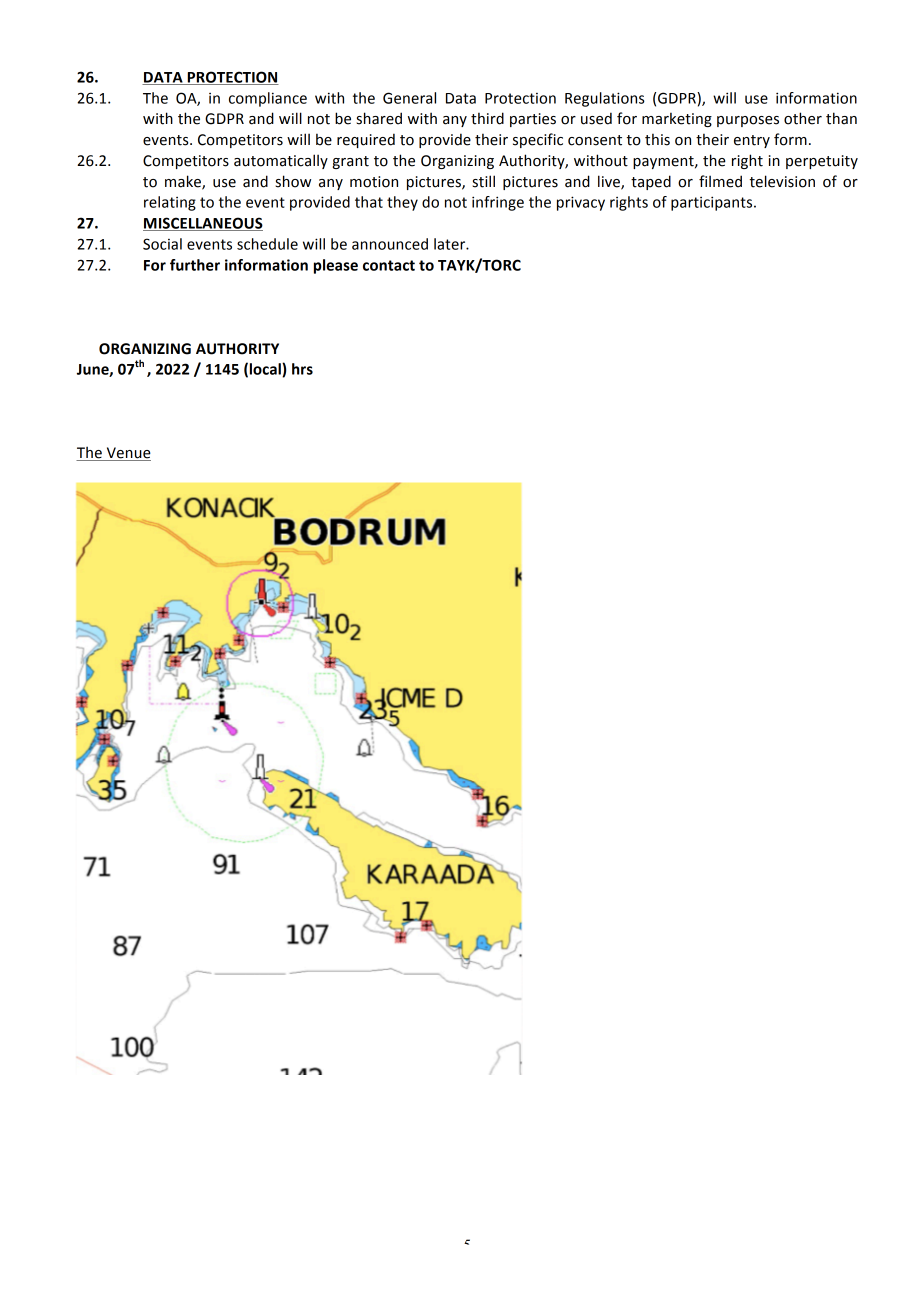 The height and width of the screenshot is (1308, 924). Describe the element at coordinates (748, 121) in the screenshot. I see `purposes` at that location.
